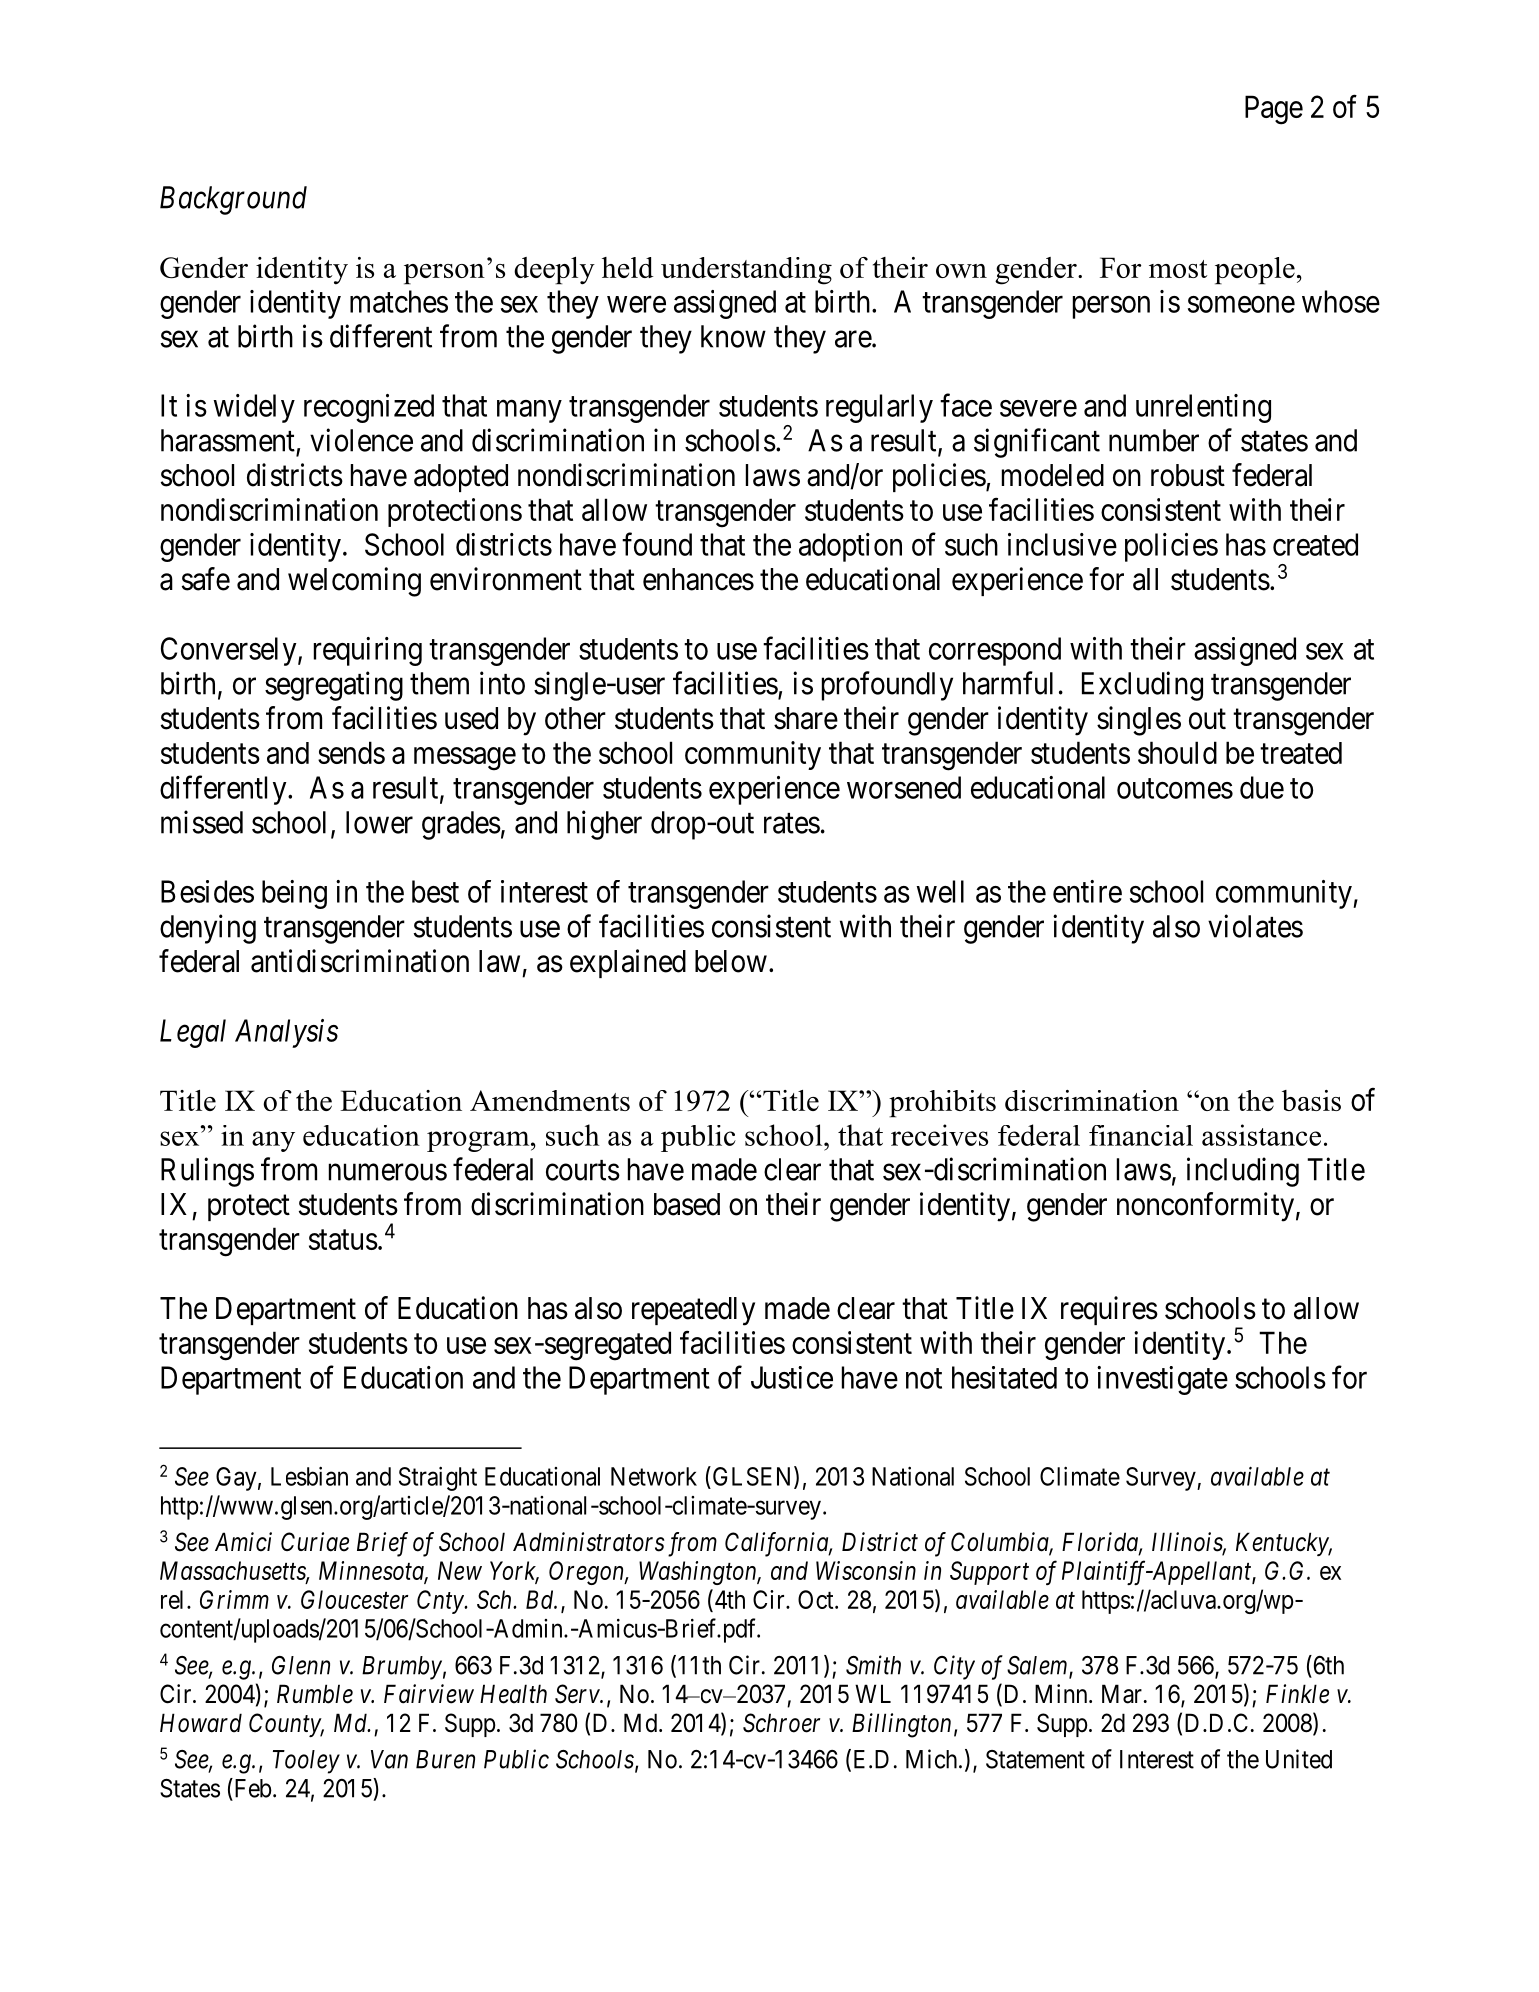 The width and height of the page is (1539, 1992). I want to click on Analysis, so click(286, 1033).
